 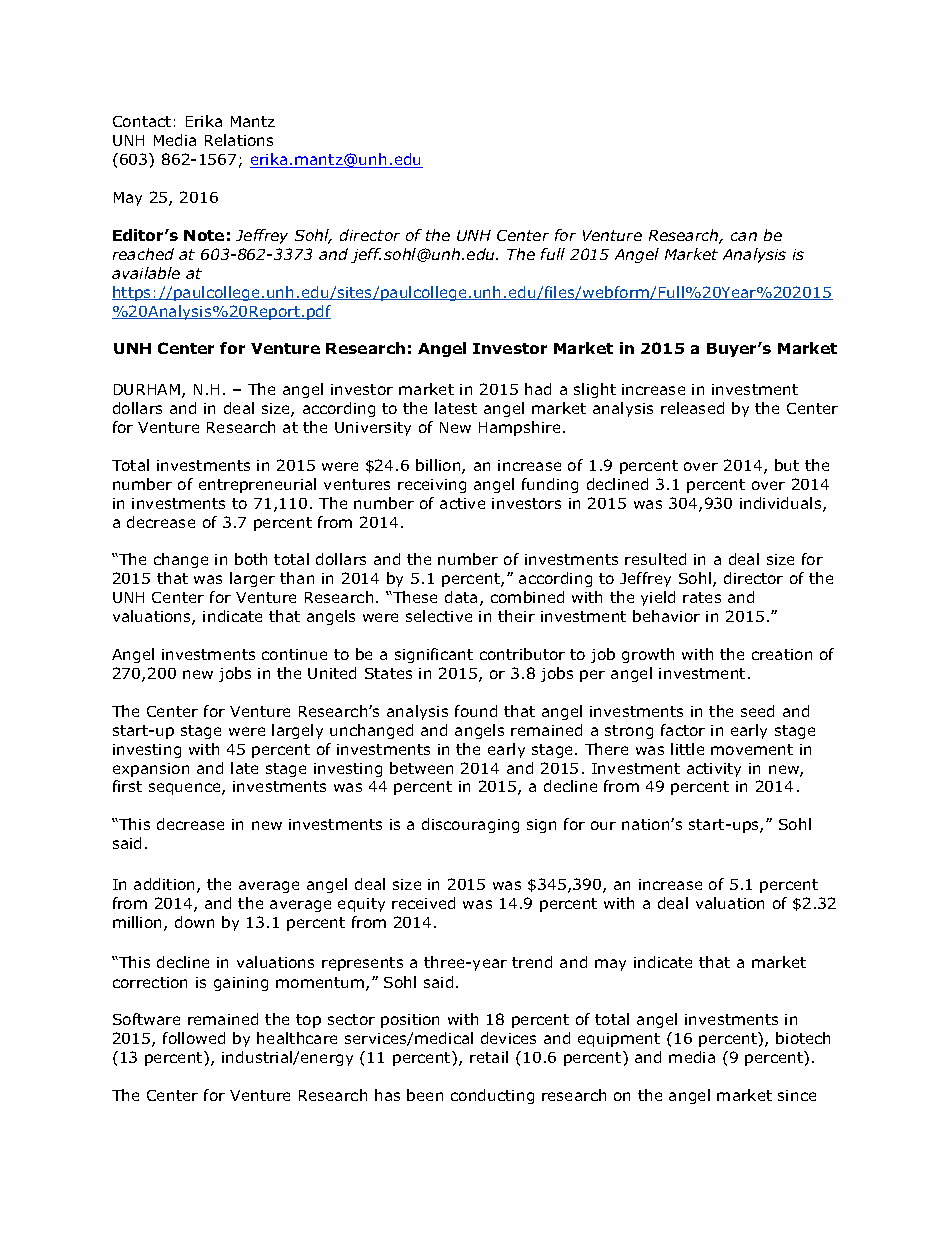 What do you see at coordinates (147, 389) in the image?
I see `DURHAM` at bounding box center [147, 389].
